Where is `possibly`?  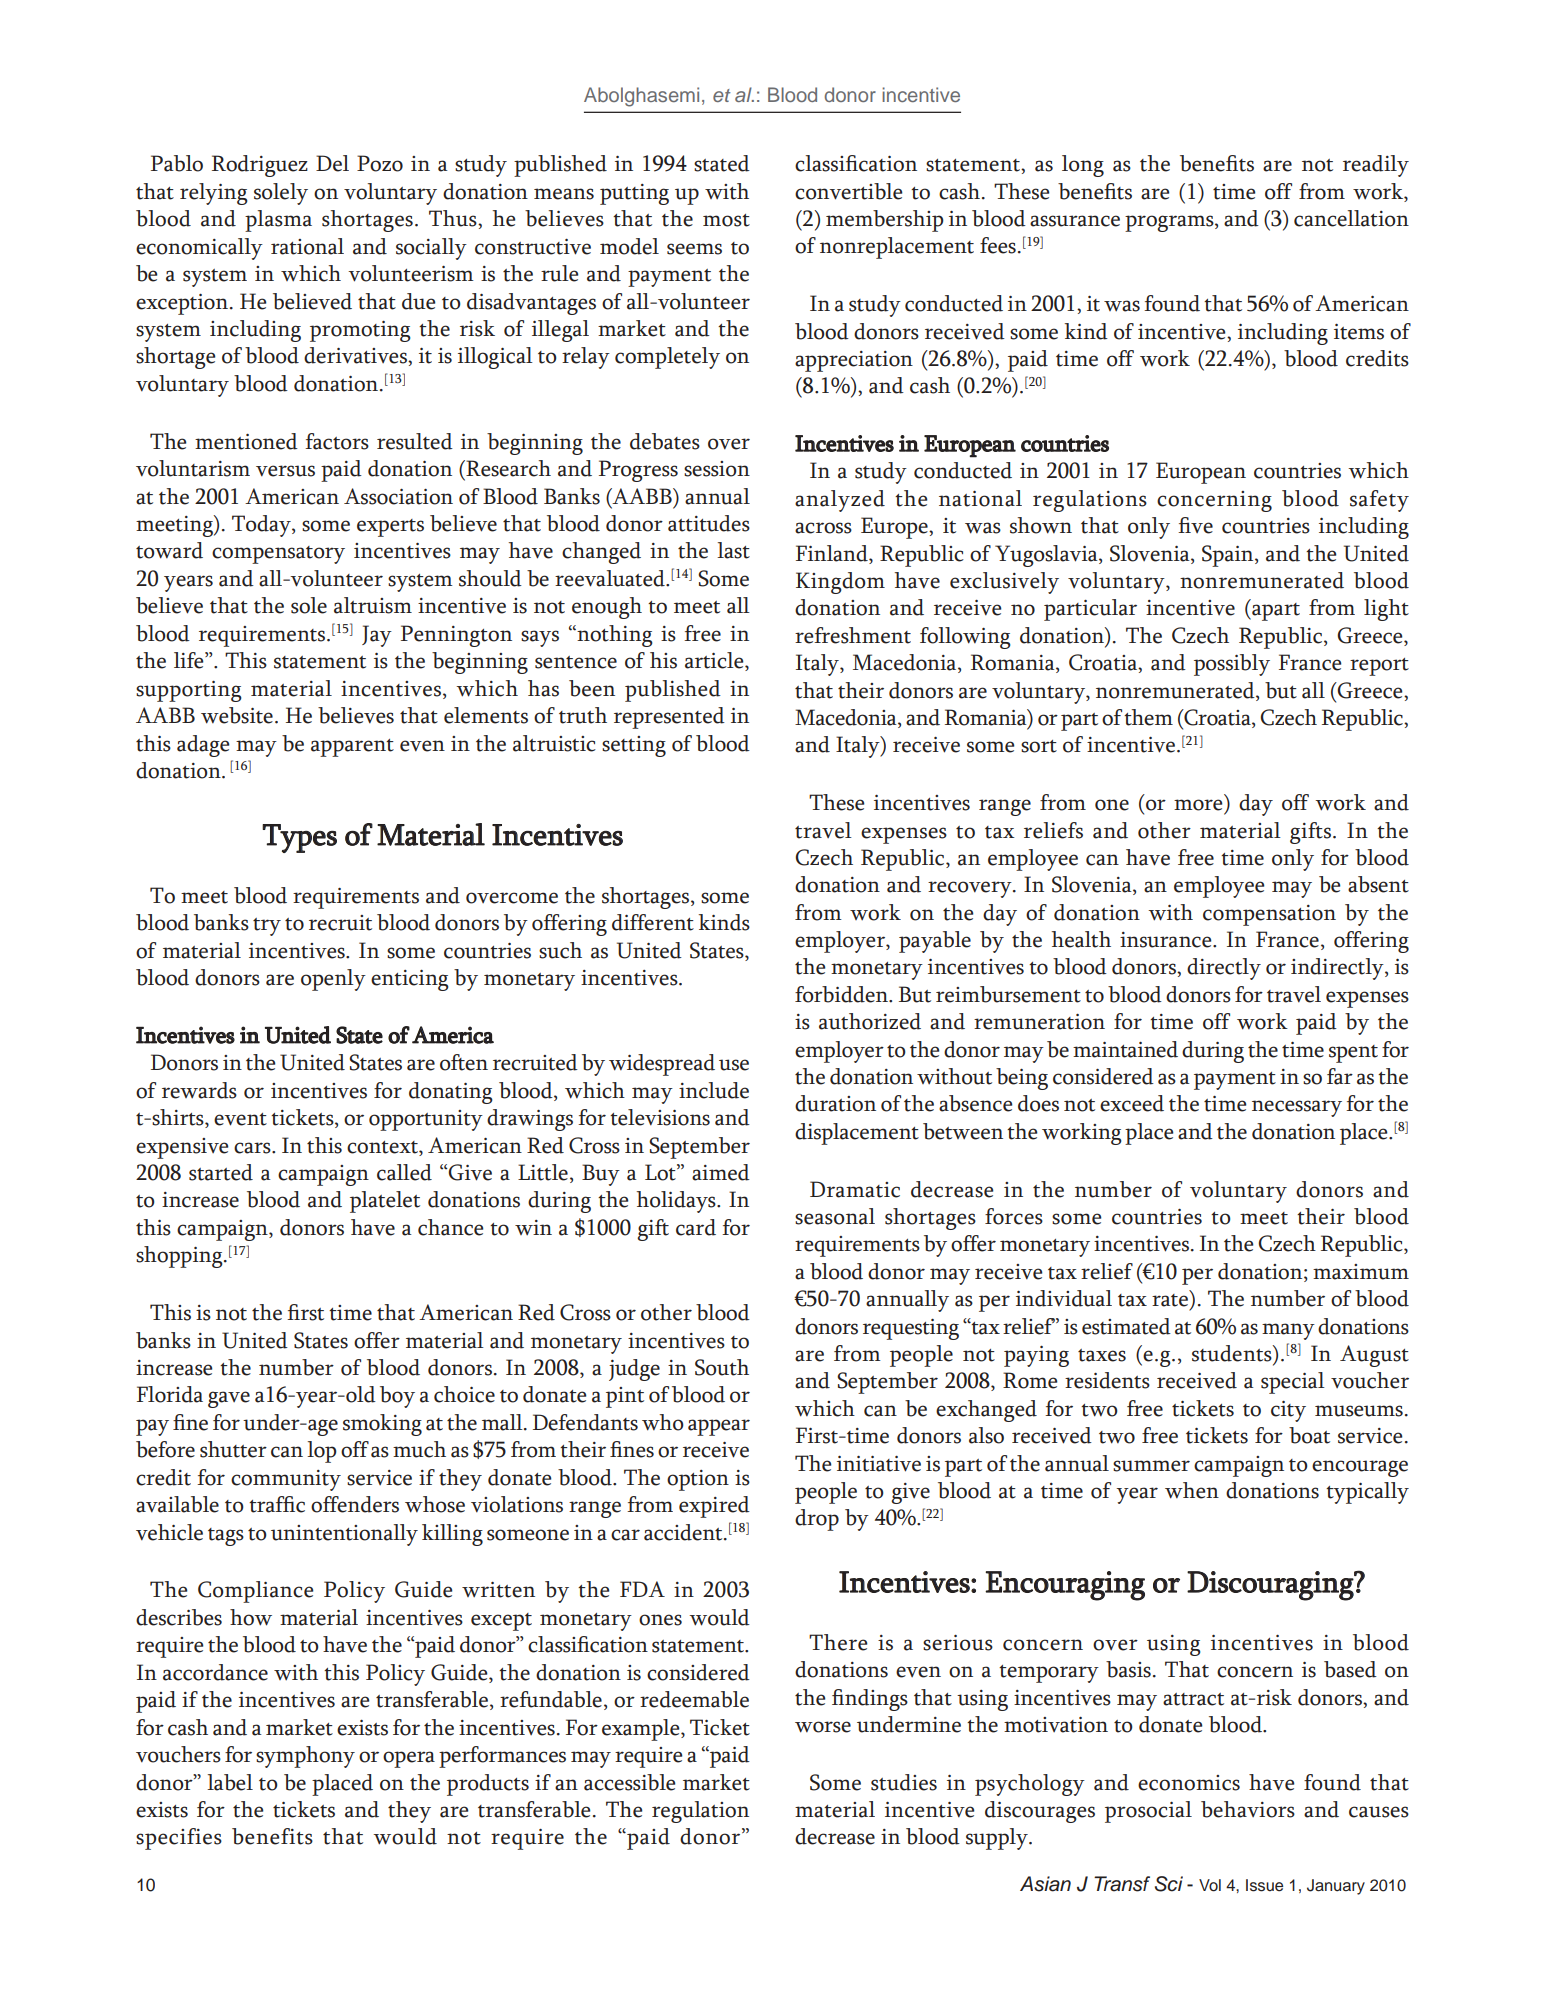 possibly is located at coordinates (1232, 665).
